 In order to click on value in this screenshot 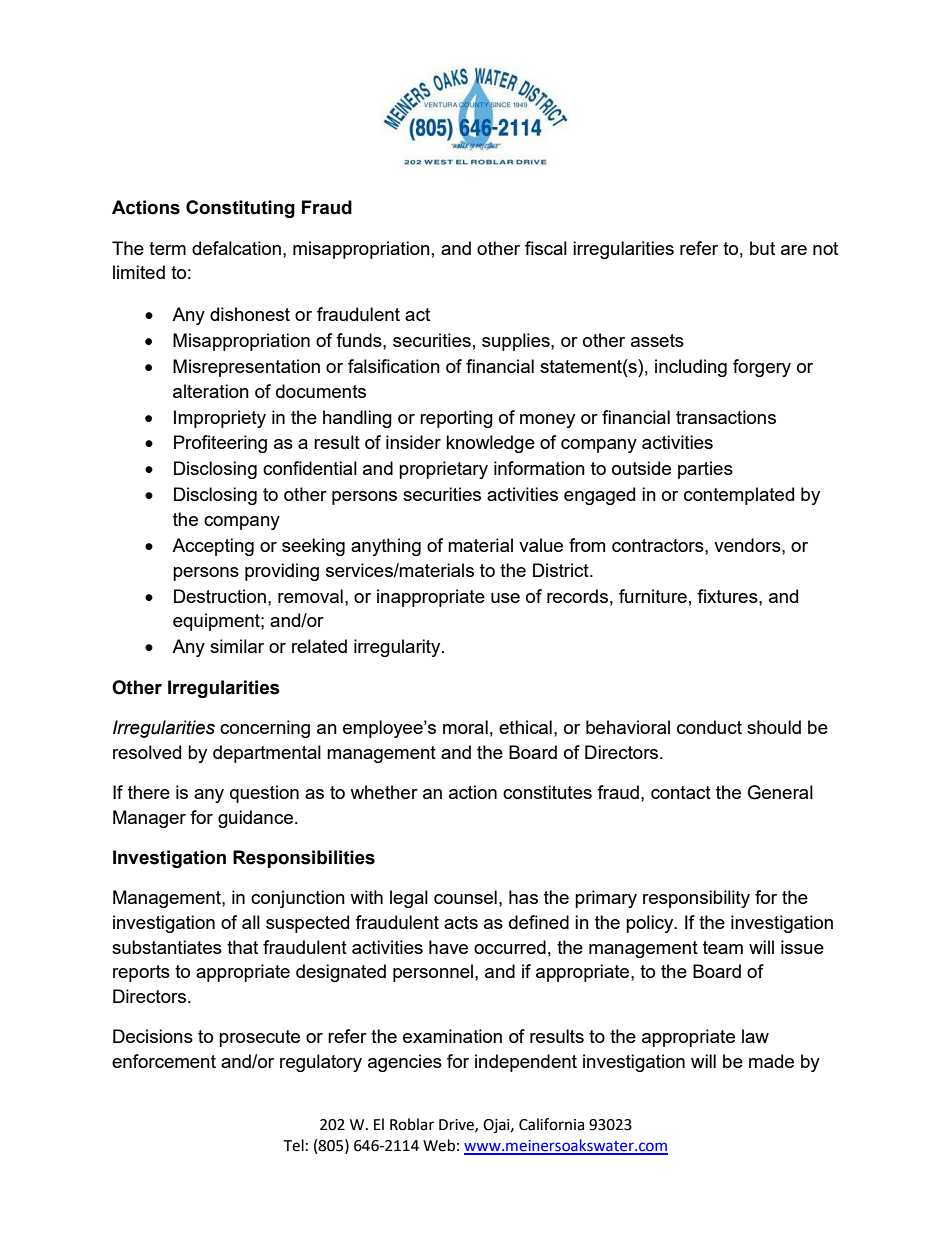, I will do `click(541, 545)`.
